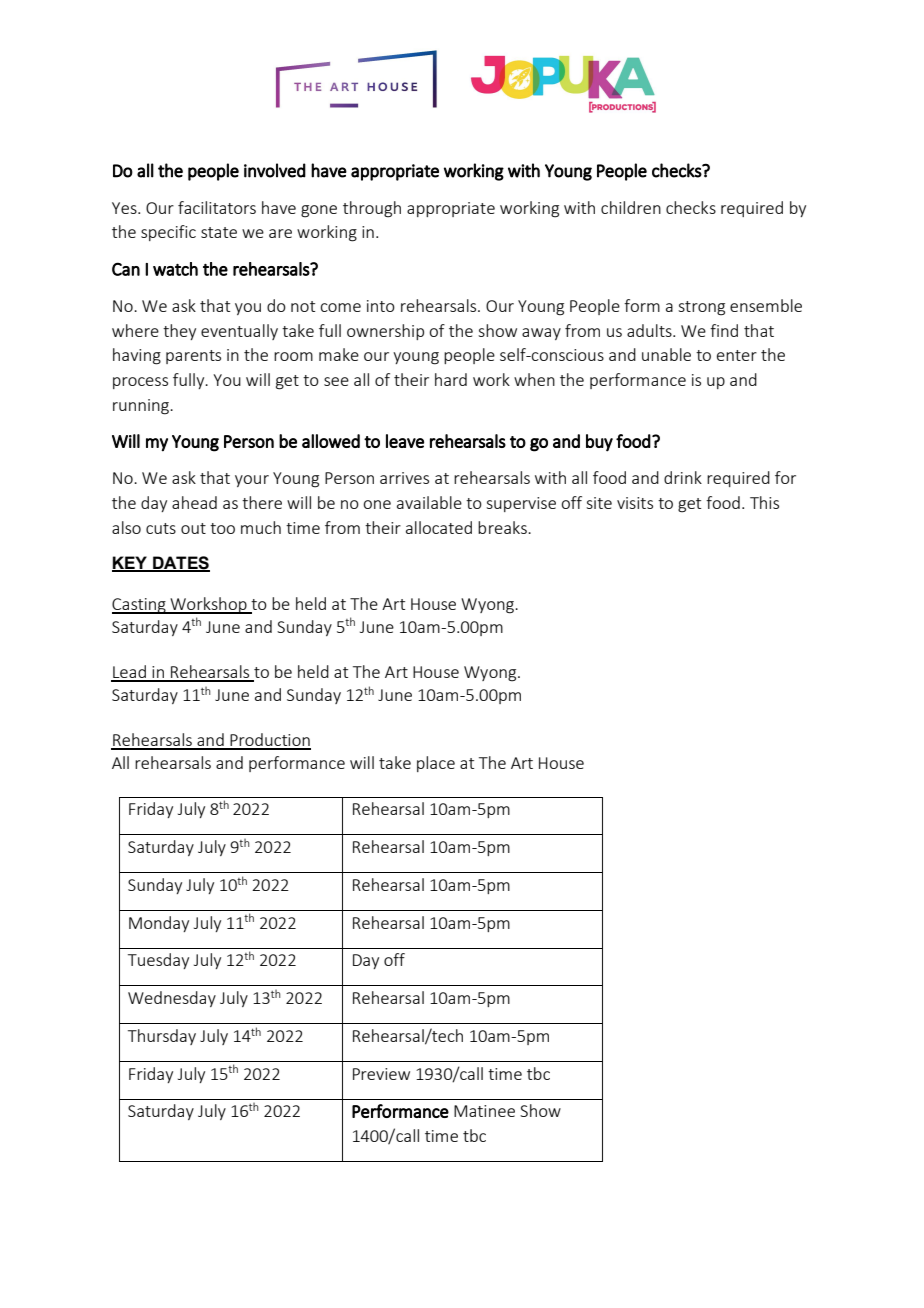 The image size is (924, 1308). I want to click on Production, so click(269, 741).
